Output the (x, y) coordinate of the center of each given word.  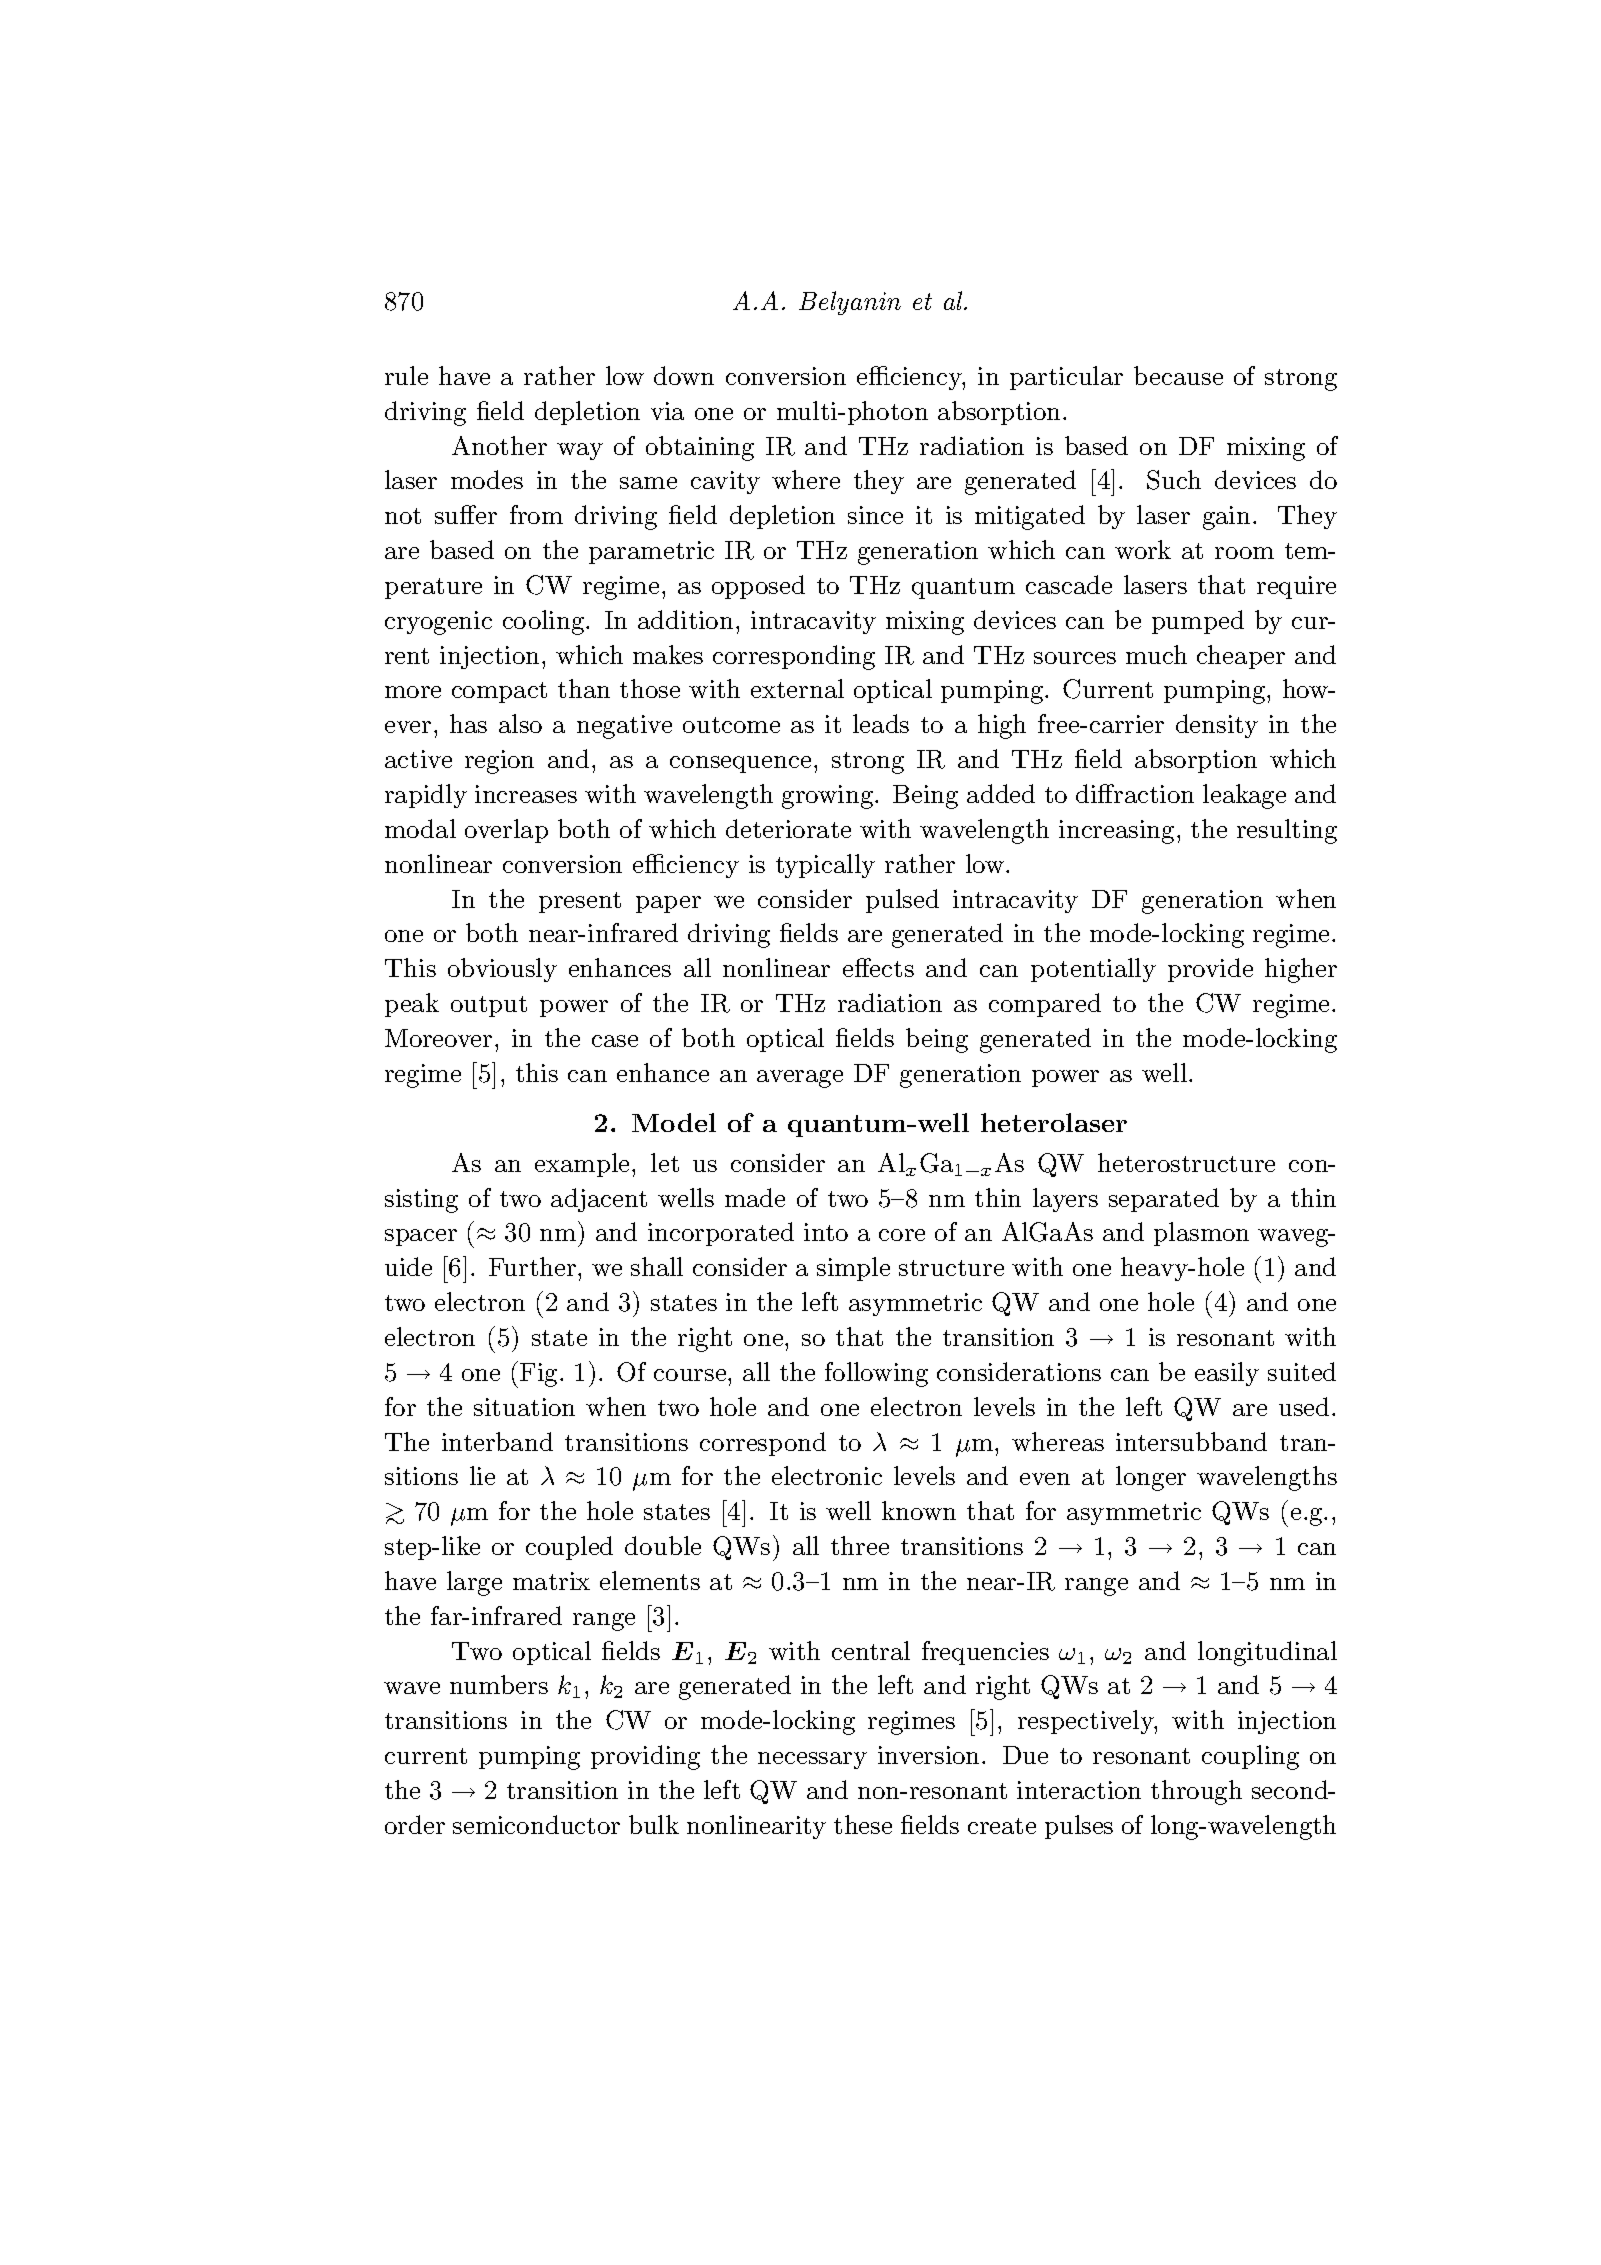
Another (499, 445)
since (875, 515)
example (582, 1165)
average (800, 1079)
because (1178, 375)
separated (1164, 1200)
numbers (499, 1684)
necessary (812, 1760)
